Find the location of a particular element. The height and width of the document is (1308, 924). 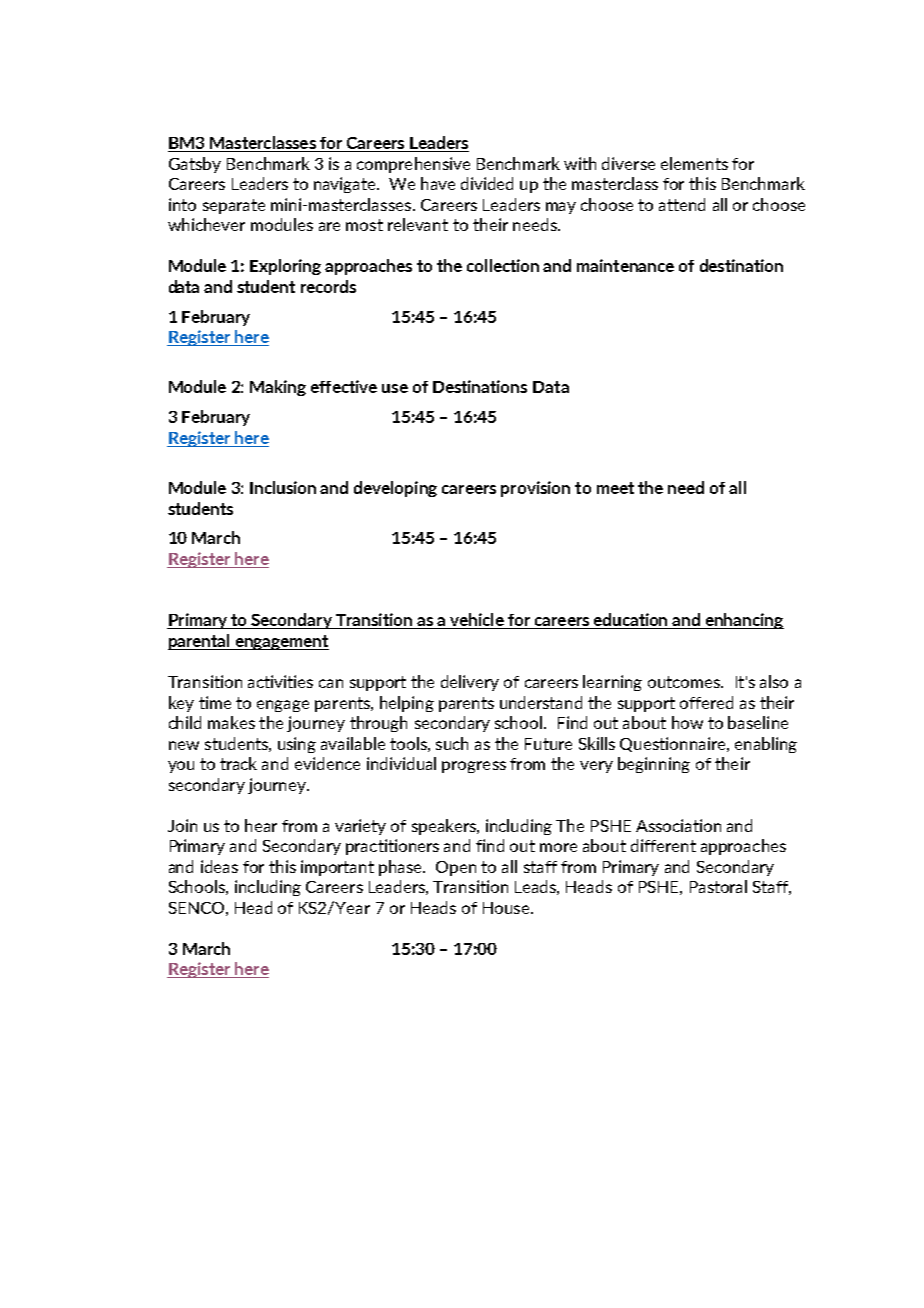

provision is located at coordinates (535, 489).
